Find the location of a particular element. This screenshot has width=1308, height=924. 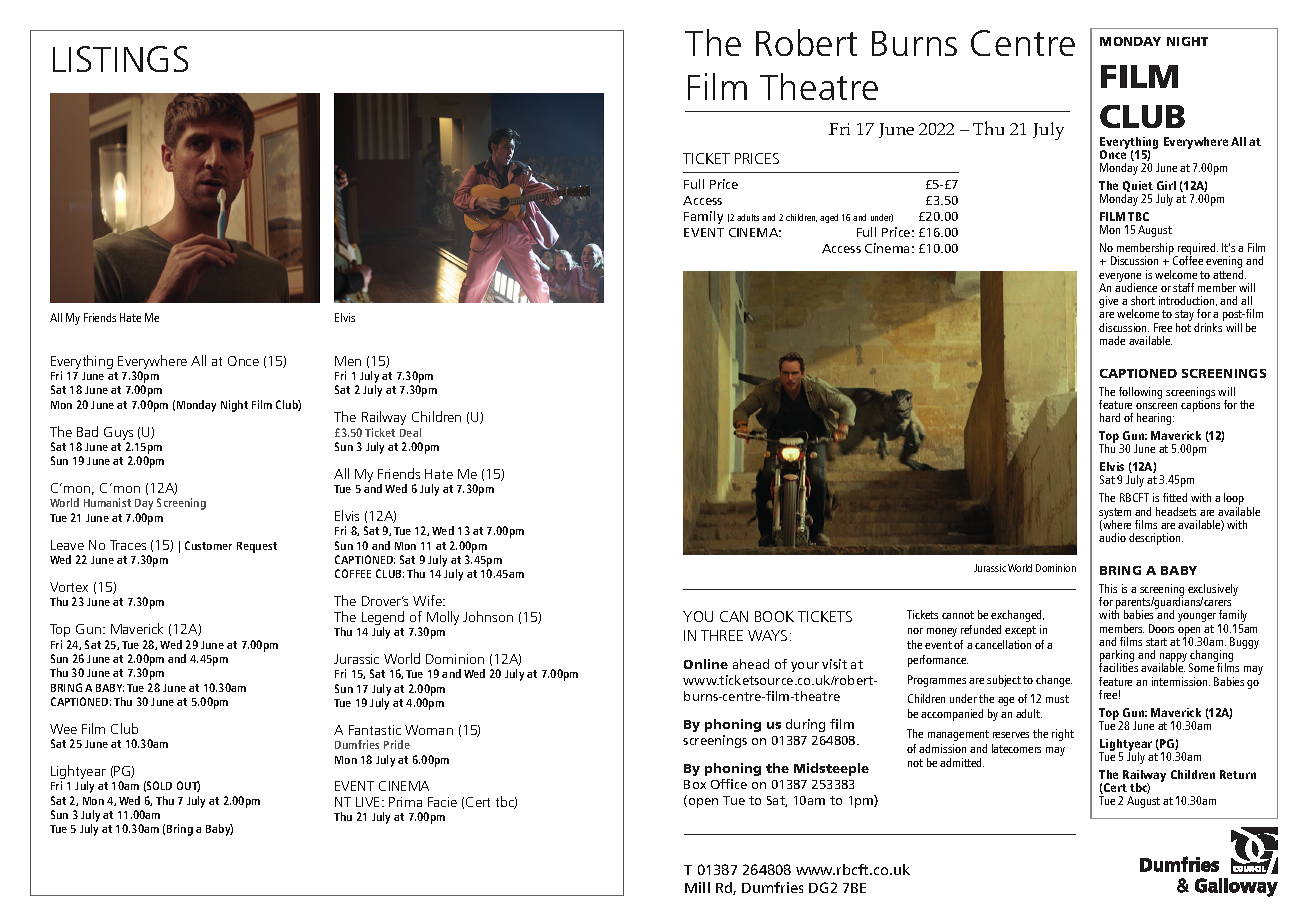

Girl is located at coordinates (1166, 185).
